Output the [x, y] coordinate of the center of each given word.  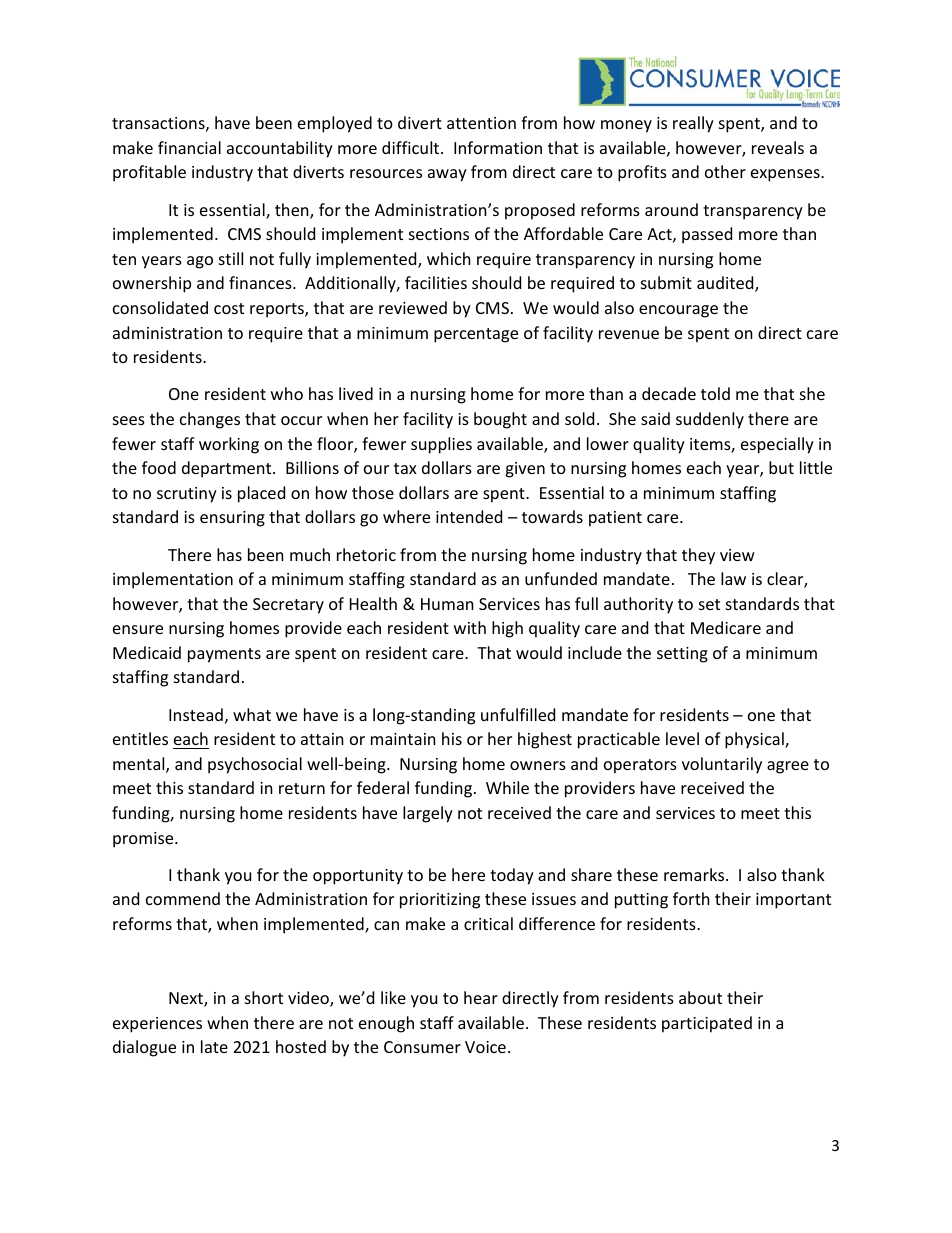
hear [481, 997]
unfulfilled [518, 714]
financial [189, 147]
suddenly [710, 420]
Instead [196, 714]
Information [498, 147]
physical [755, 740]
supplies [441, 445]
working [229, 445]
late [214, 1046]
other [725, 171]
